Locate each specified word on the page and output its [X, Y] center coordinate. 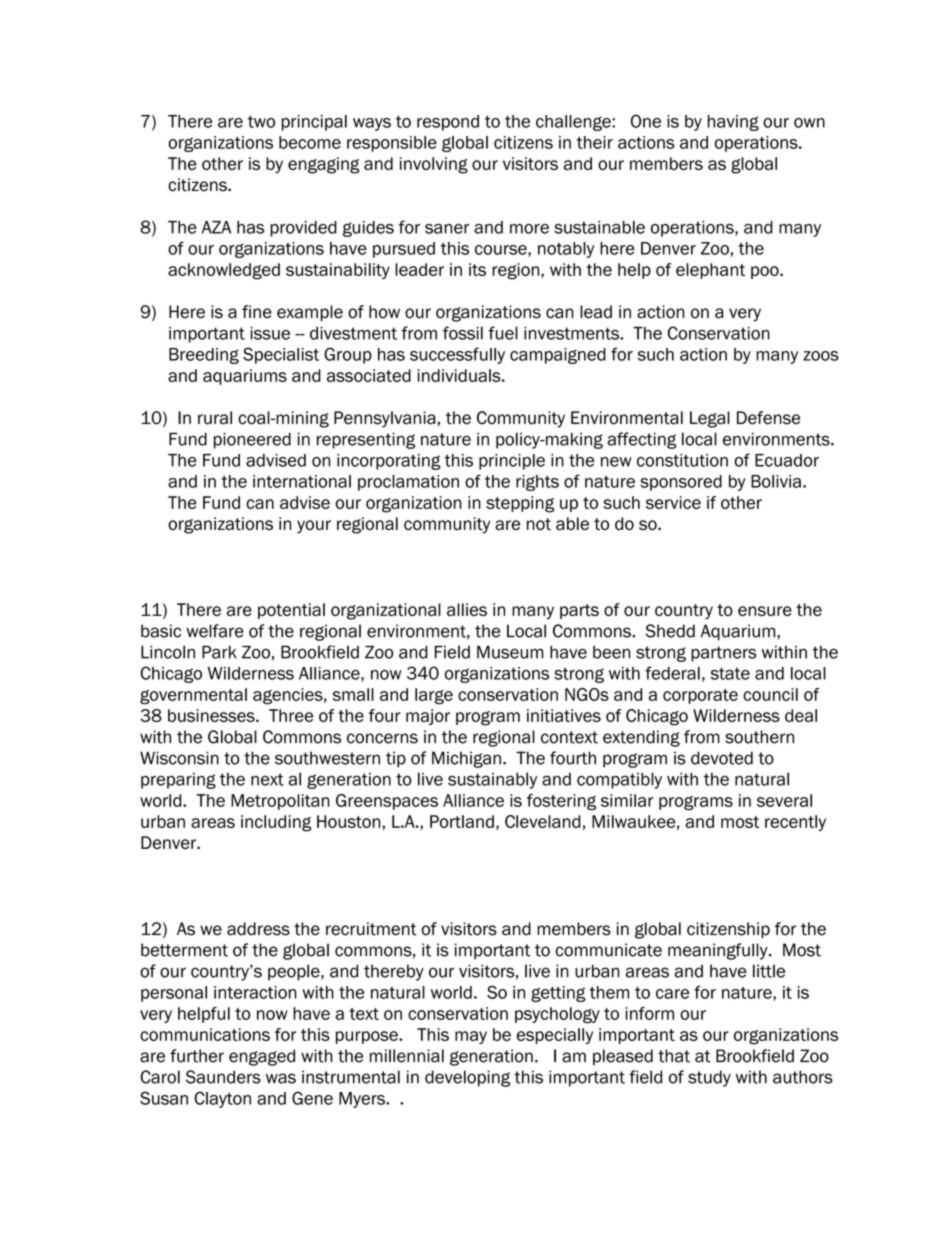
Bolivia [776, 481]
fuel [503, 333]
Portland [462, 821]
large [434, 696]
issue [270, 333]
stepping [520, 504]
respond [448, 123]
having [733, 123]
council [770, 694]
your [314, 527]
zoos [821, 356]
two [261, 122]
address [258, 929]
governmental [193, 696]
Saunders [223, 1077]
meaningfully [719, 951]
